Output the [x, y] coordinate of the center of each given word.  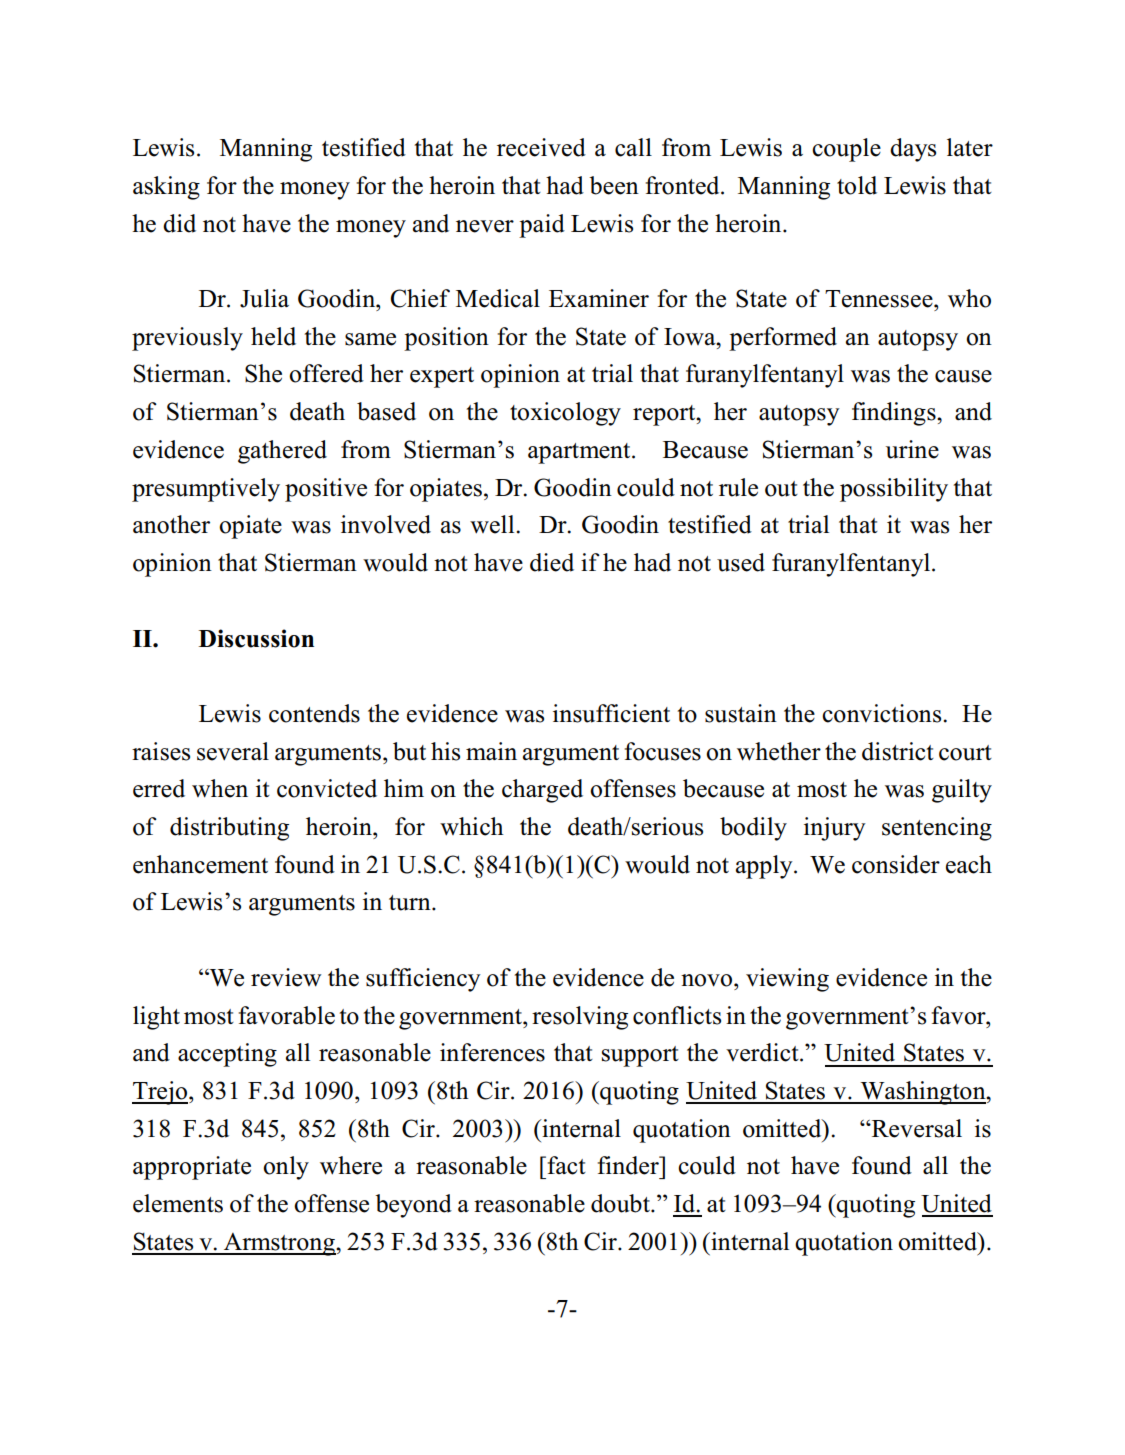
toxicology [565, 414]
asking [166, 188]
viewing [787, 980]
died [552, 562]
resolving [580, 1018]
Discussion [256, 638]
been [614, 185]
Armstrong [279, 1244]
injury [835, 829]
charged [542, 791]
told [857, 185]
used [741, 562]
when [220, 788]
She [263, 373]
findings [895, 414]
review [286, 977]
